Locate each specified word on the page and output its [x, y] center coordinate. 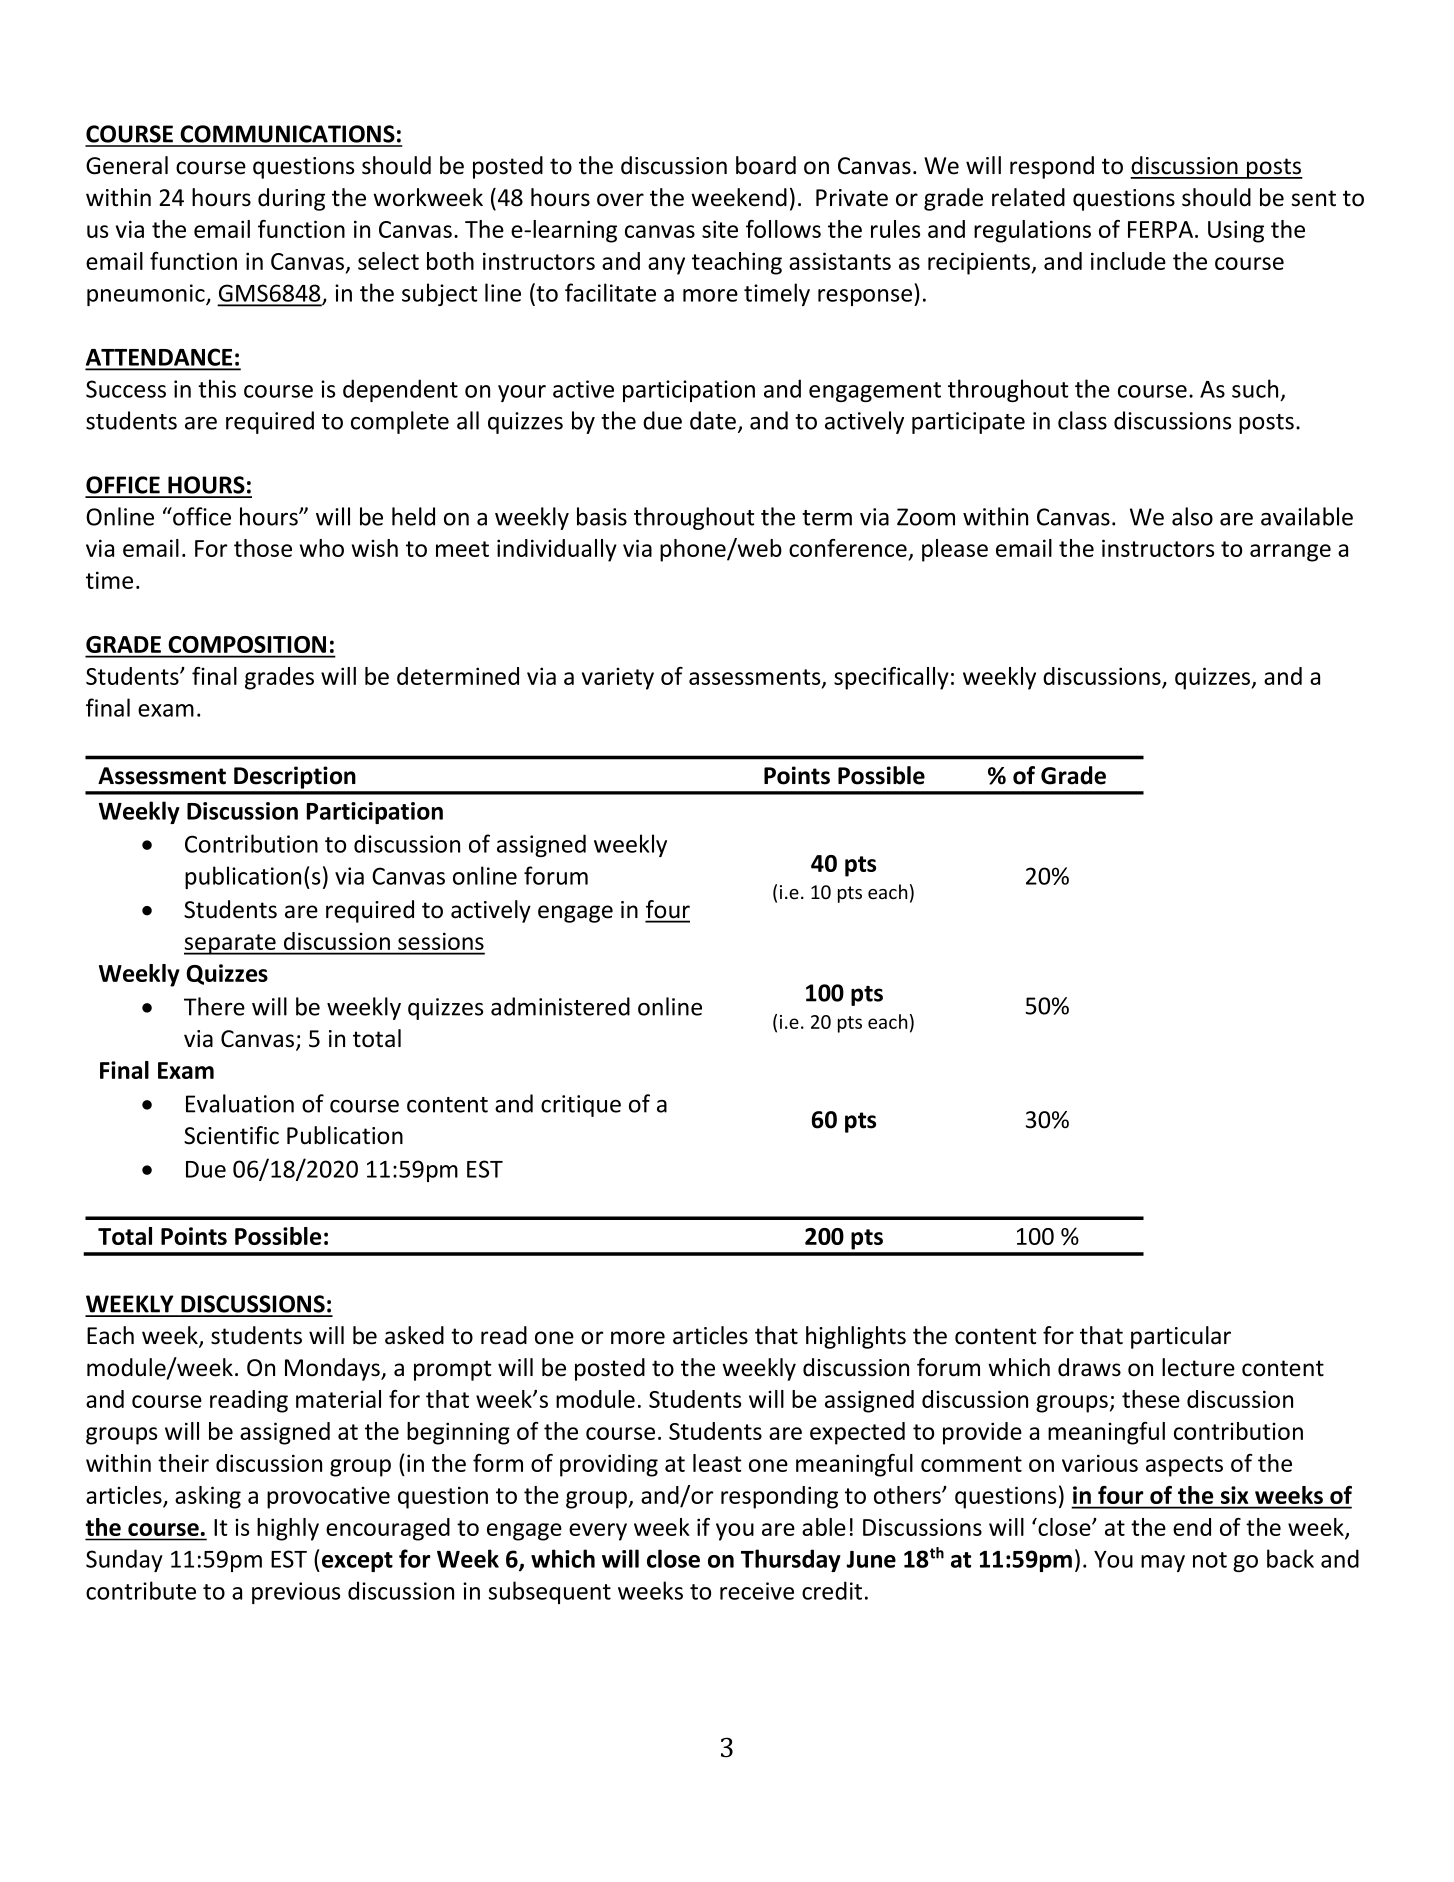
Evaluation [240, 1103]
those [263, 548]
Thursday [791, 1560]
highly [288, 1529]
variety [618, 679]
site [720, 229]
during [291, 199]
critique [581, 1106]
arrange [1290, 553]
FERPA [1160, 229]
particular [1181, 1337]
